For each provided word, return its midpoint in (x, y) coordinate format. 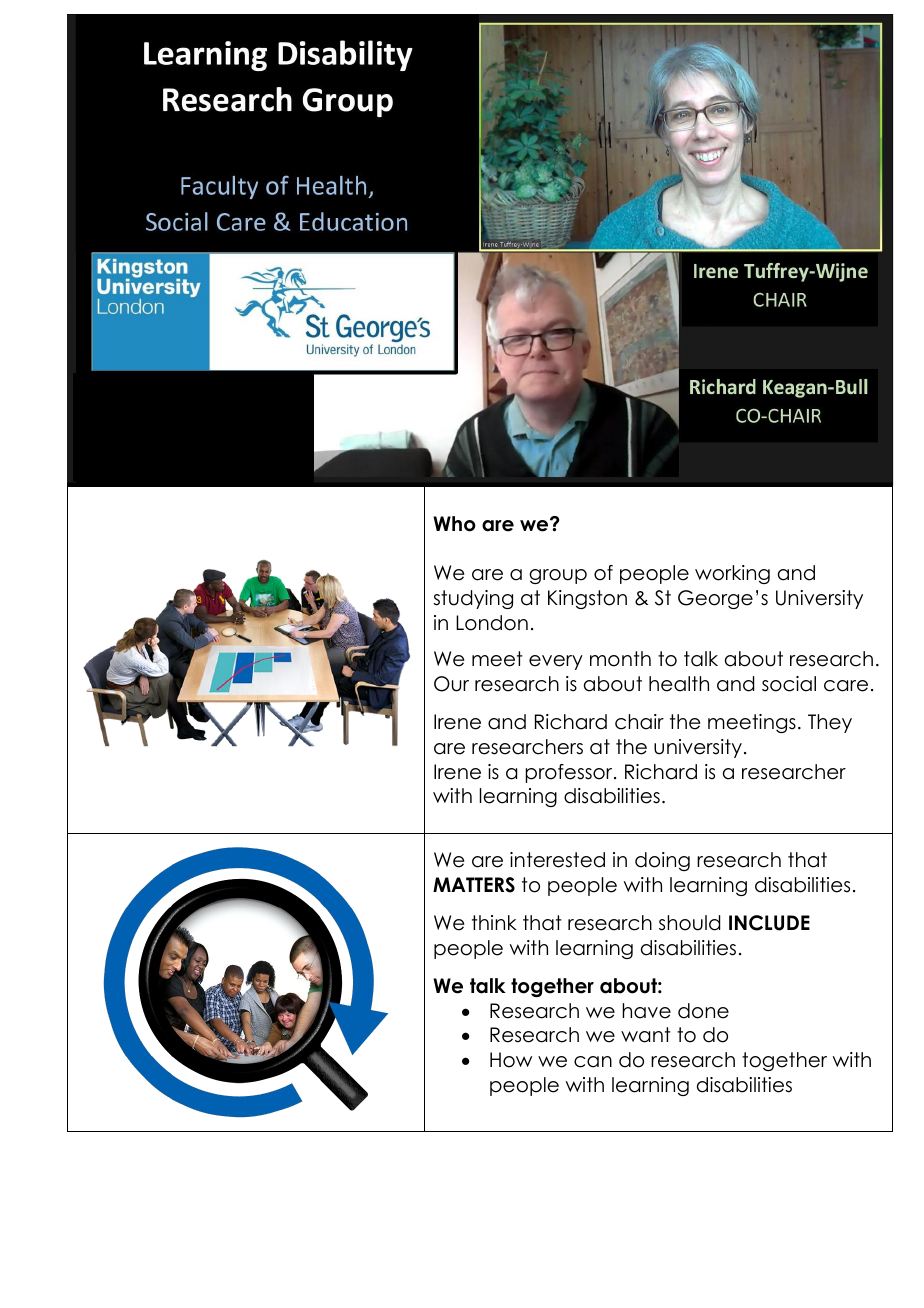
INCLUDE (769, 923)
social (789, 684)
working (732, 574)
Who (454, 524)
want (646, 1035)
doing (662, 861)
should (689, 923)
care (846, 686)
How (511, 1060)
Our (451, 684)
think (494, 922)
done (703, 1011)
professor (570, 773)
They (830, 723)
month (620, 659)
